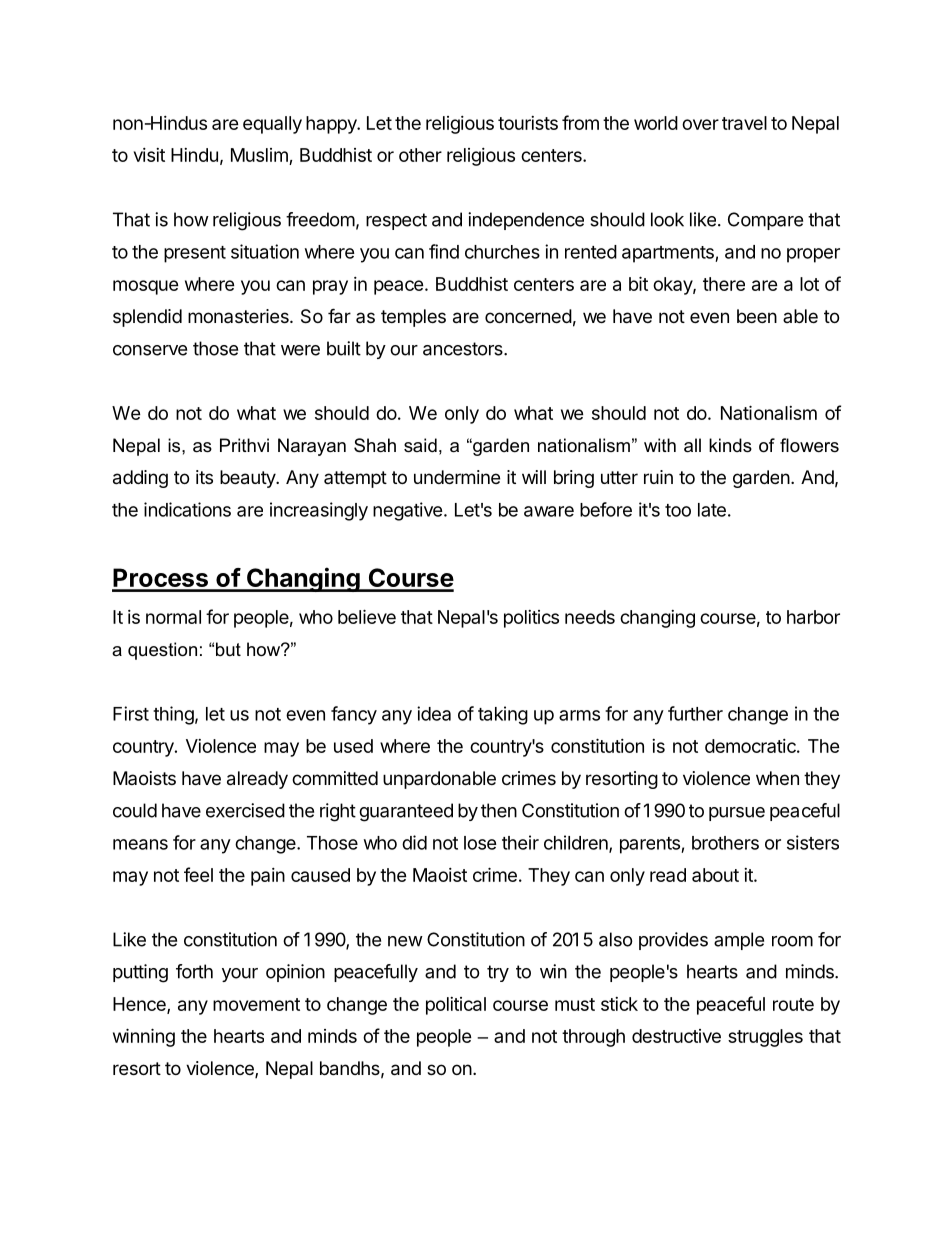  What do you see at coordinates (744, 123) in the document?
I see `travel` at bounding box center [744, 123].
